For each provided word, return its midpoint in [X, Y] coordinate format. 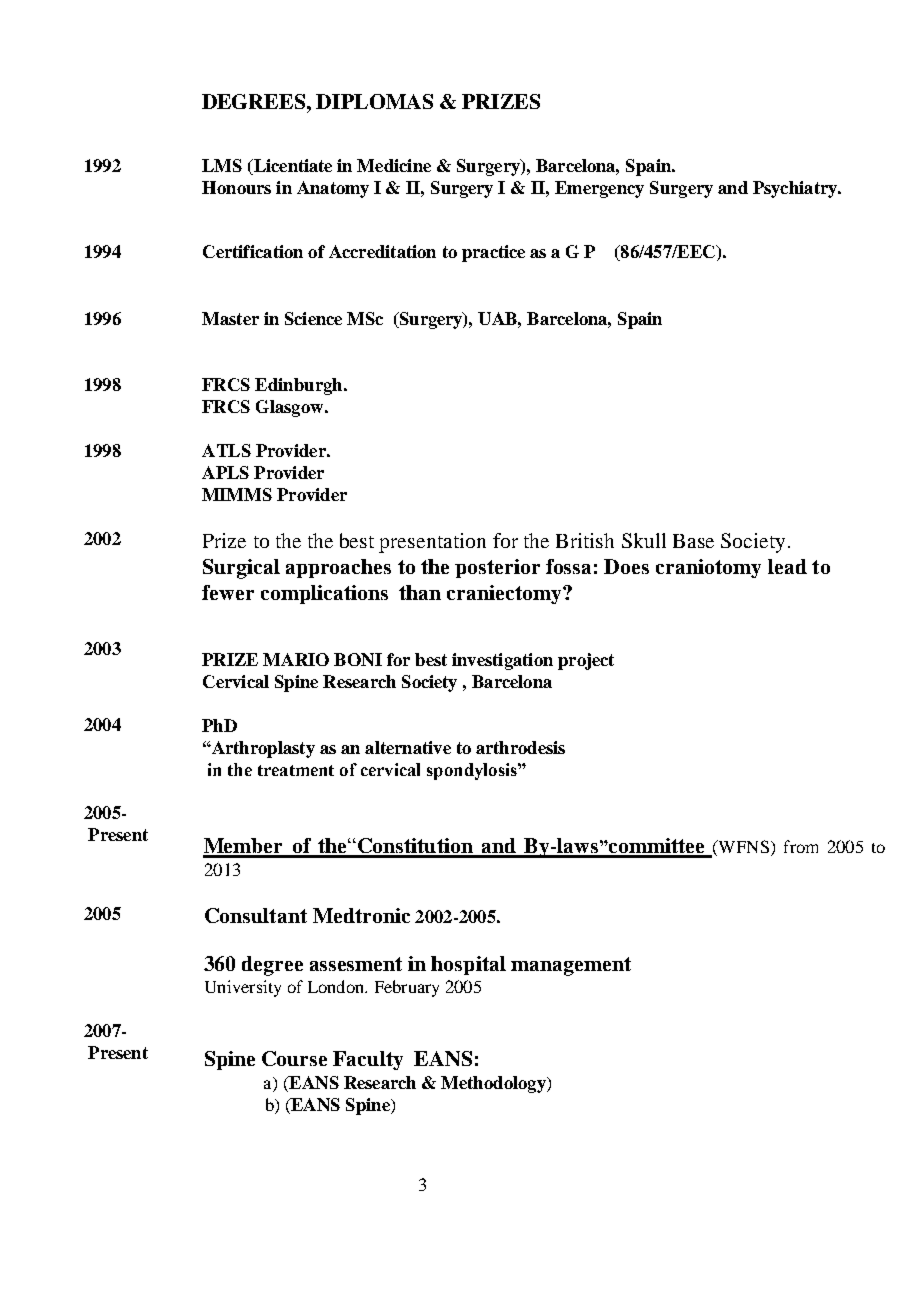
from [801, 846]
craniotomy [708, 568]
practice [493, 253]
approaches [338, 568]
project [586, 661]
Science [313, 318]
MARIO [296, 659]
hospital [468, 965]
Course [294, 1058]
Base [693, 541]
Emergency [599, 189]
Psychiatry [796, 189]
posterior [497, 568]
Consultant [256, 915]
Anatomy [333, 189]
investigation [502, 661]
